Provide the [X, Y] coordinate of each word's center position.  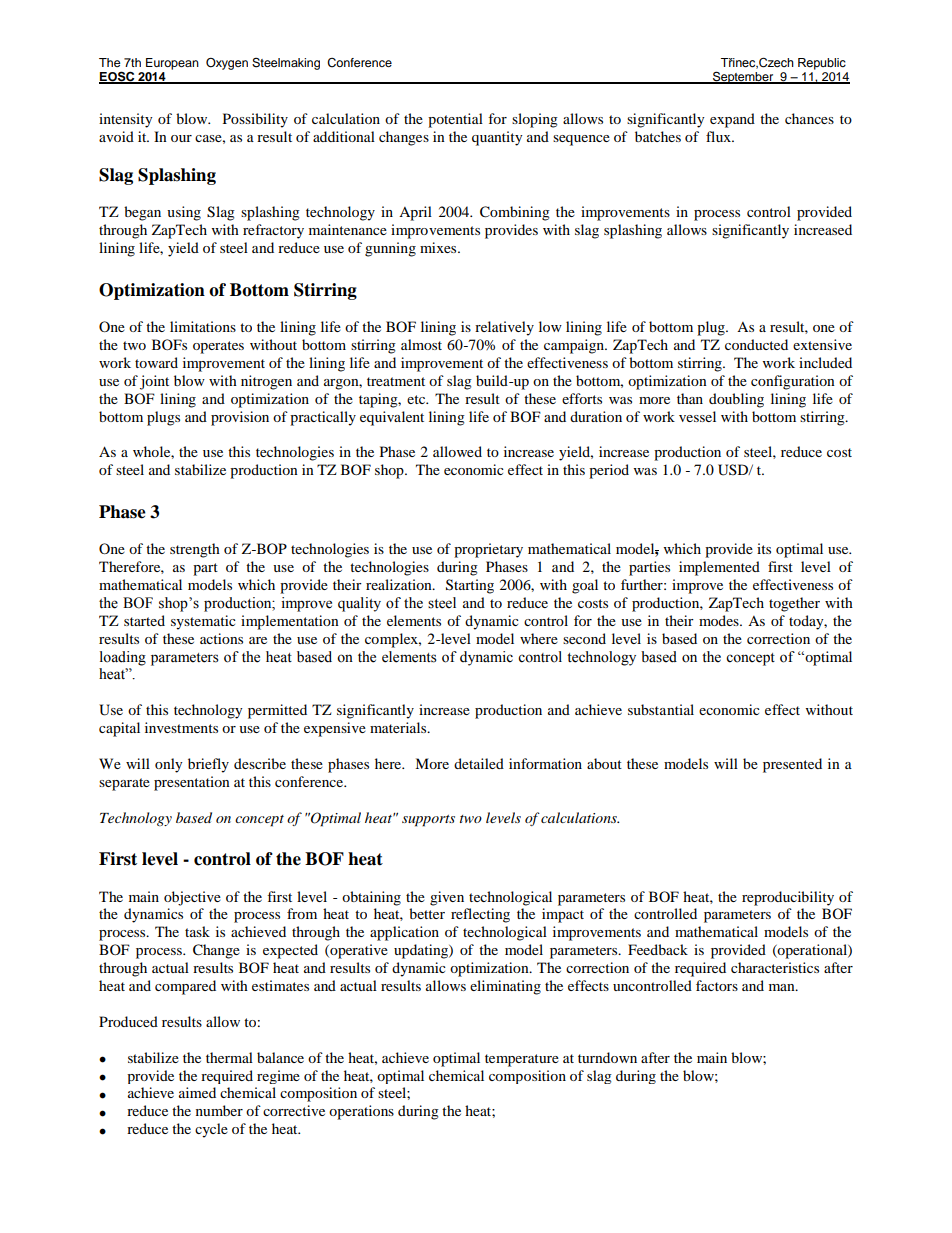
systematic [203, 622]
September [743, 77]
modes [720, 620]
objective [192, 898]
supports [428, 821]
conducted [756, 344]
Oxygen [227, 64]
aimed [197, 1092]
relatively [504, 328]
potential [455, 120]
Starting [470, 586]
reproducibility [788, 898]
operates [218, 347]
